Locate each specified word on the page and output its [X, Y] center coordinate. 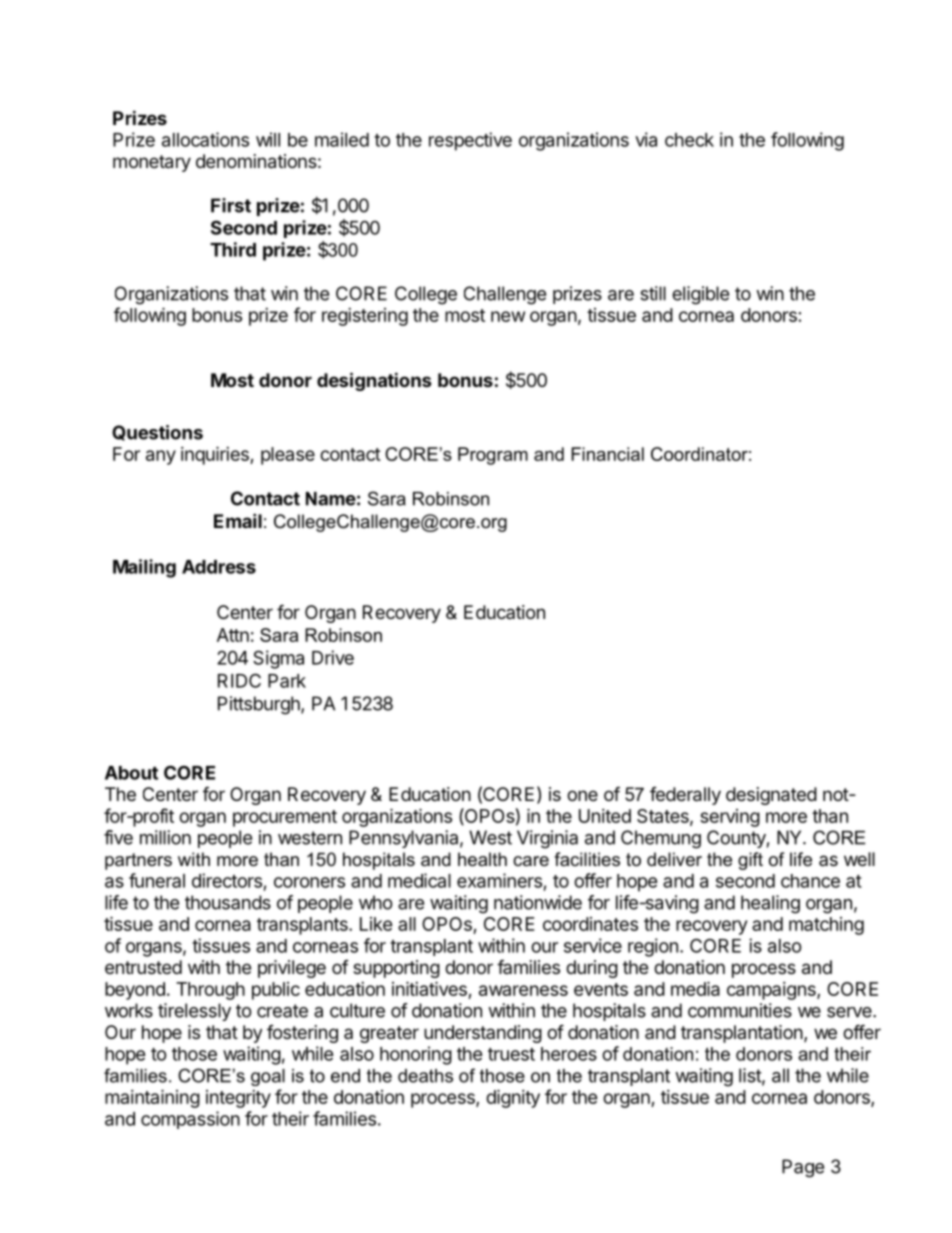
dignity [513, 1098]
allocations [205, 139]
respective [470, 141]
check [689, 140]
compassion [190, 1120]
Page [803, 1168]
